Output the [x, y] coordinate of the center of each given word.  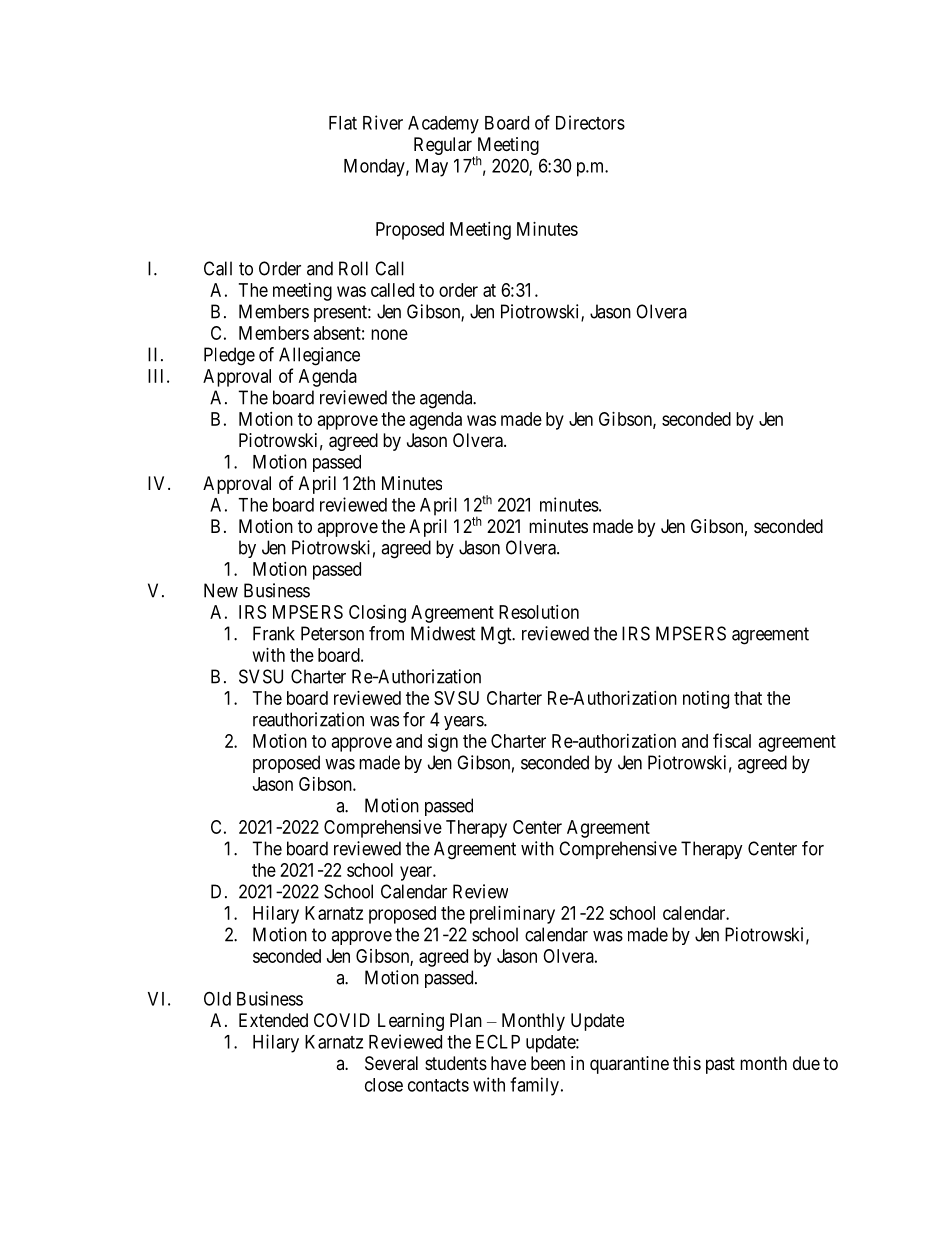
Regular [444, 147]
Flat [343, 123]
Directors [590, 122]
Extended [273, 1020]
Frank [274, 633]
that [748, 698]
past [720, 1065]
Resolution [539, 612]
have [508, 1063]
